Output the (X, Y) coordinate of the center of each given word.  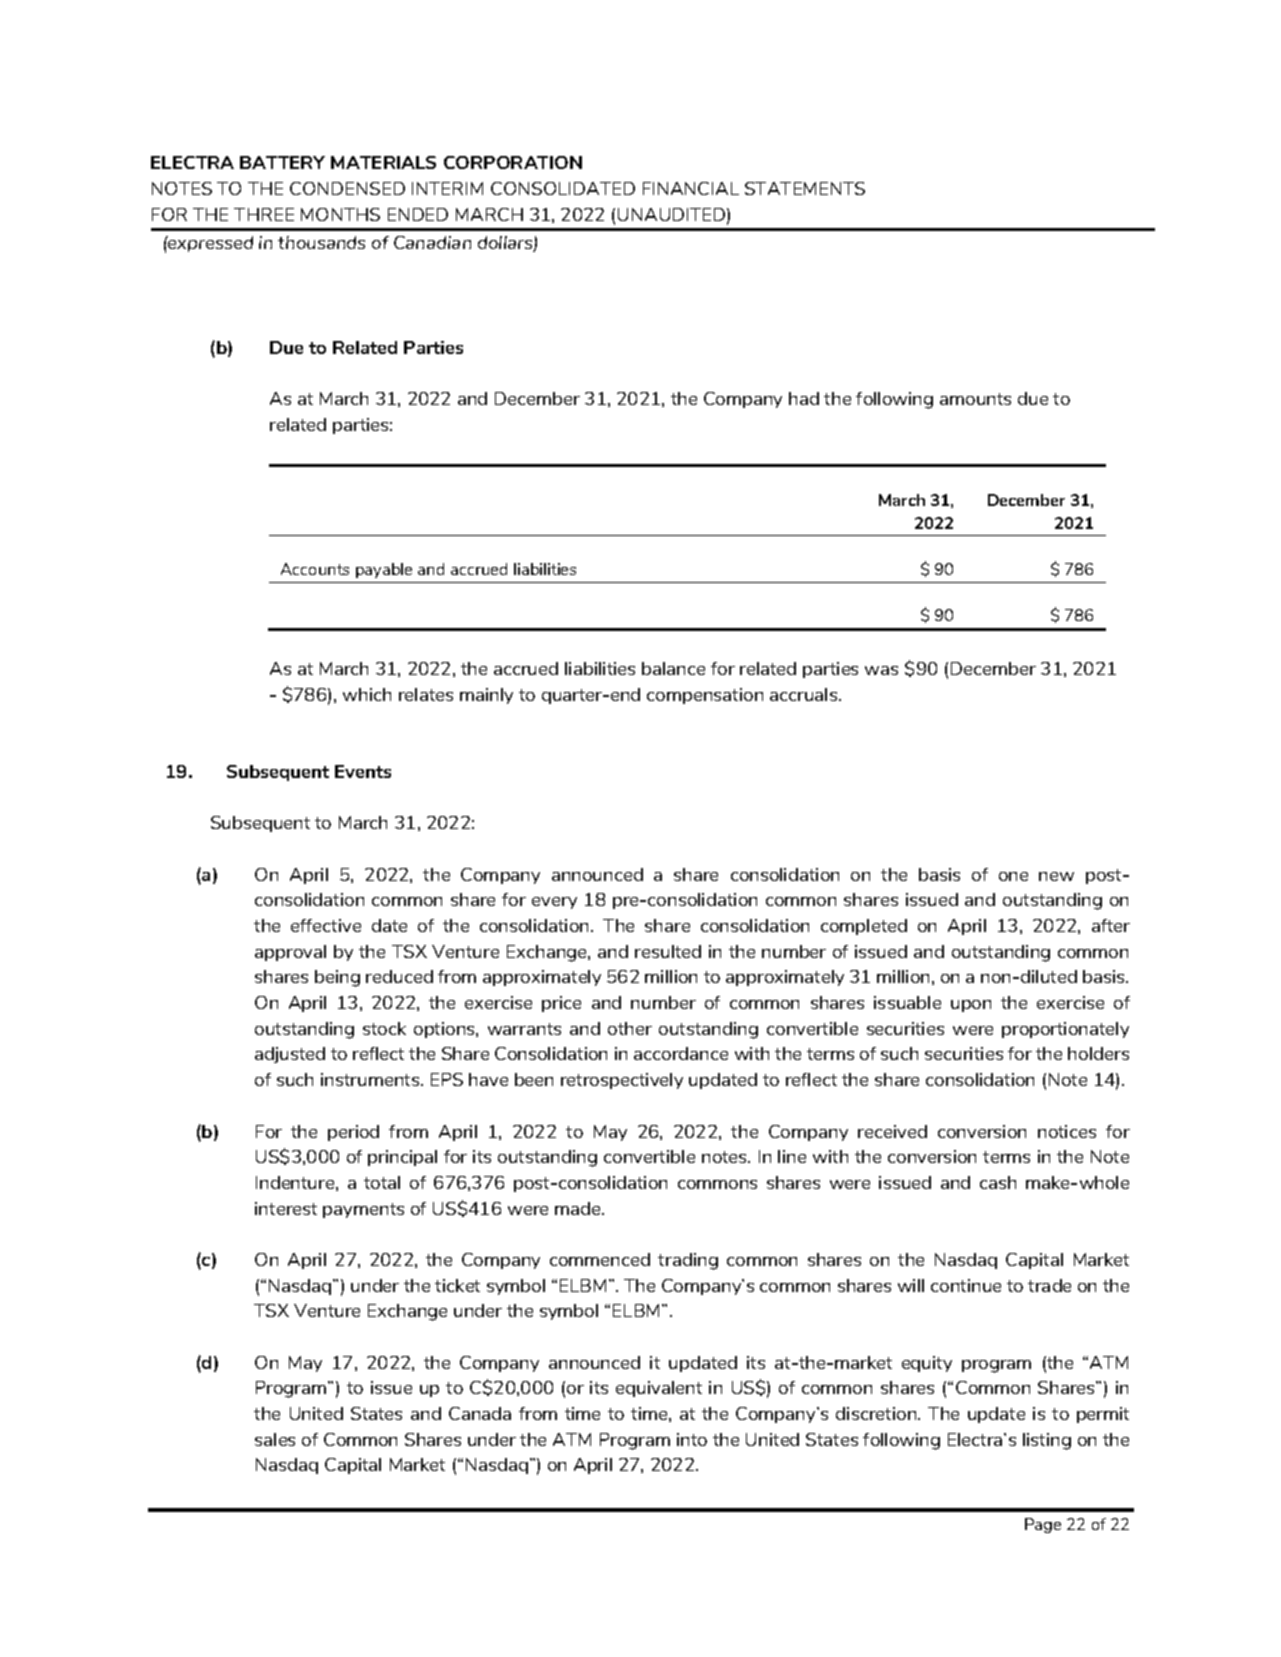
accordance (681, 1053)
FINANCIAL (691, 188)
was (881, 670)
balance (673, 668)
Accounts (315, 569)
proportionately (1065, 1030)
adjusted (290, 1055)
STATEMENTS (805, 188)
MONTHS (340, 214)
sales (275, 1439)
